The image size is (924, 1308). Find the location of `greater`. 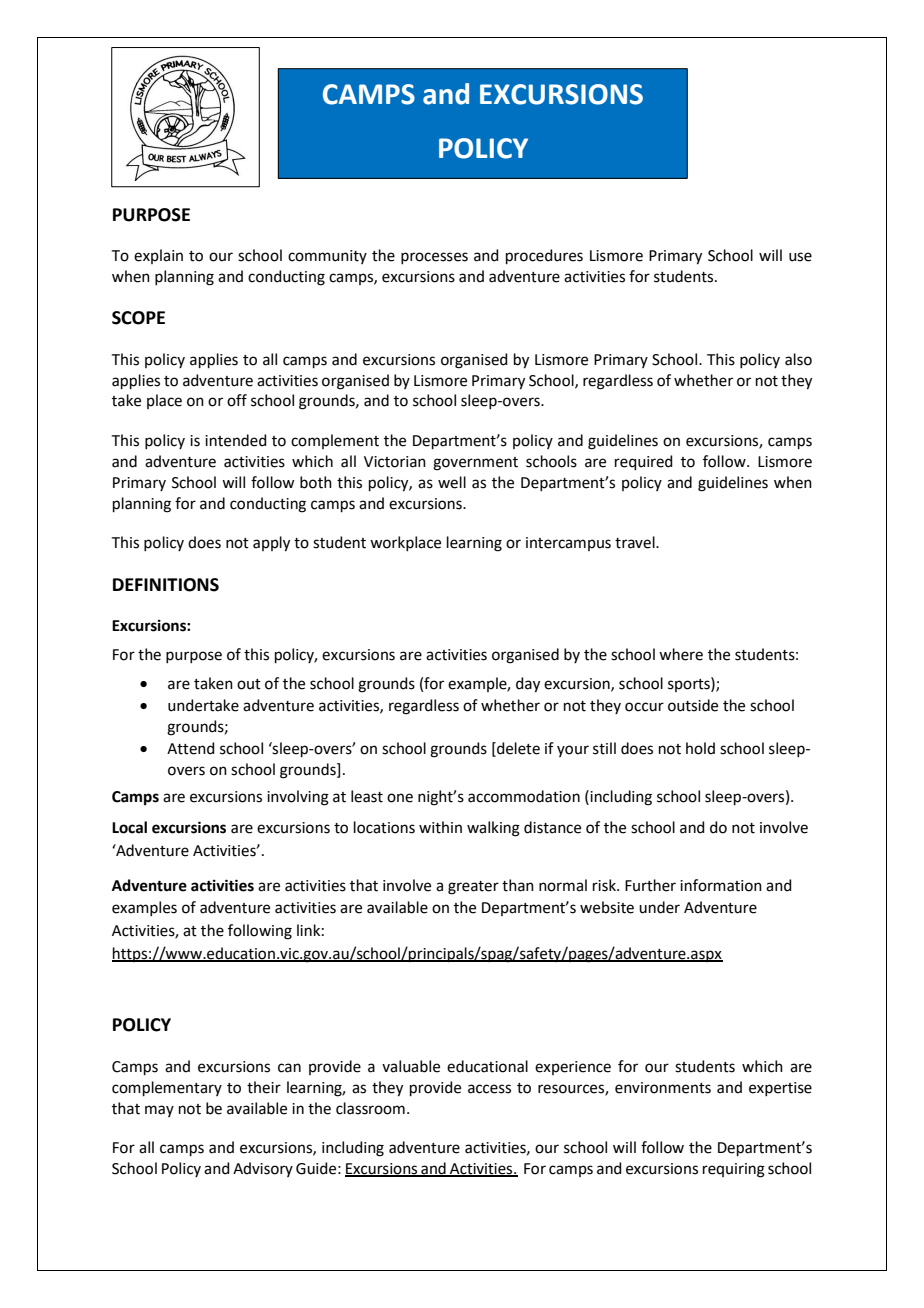

greater is located at coordinates (473, 888).
